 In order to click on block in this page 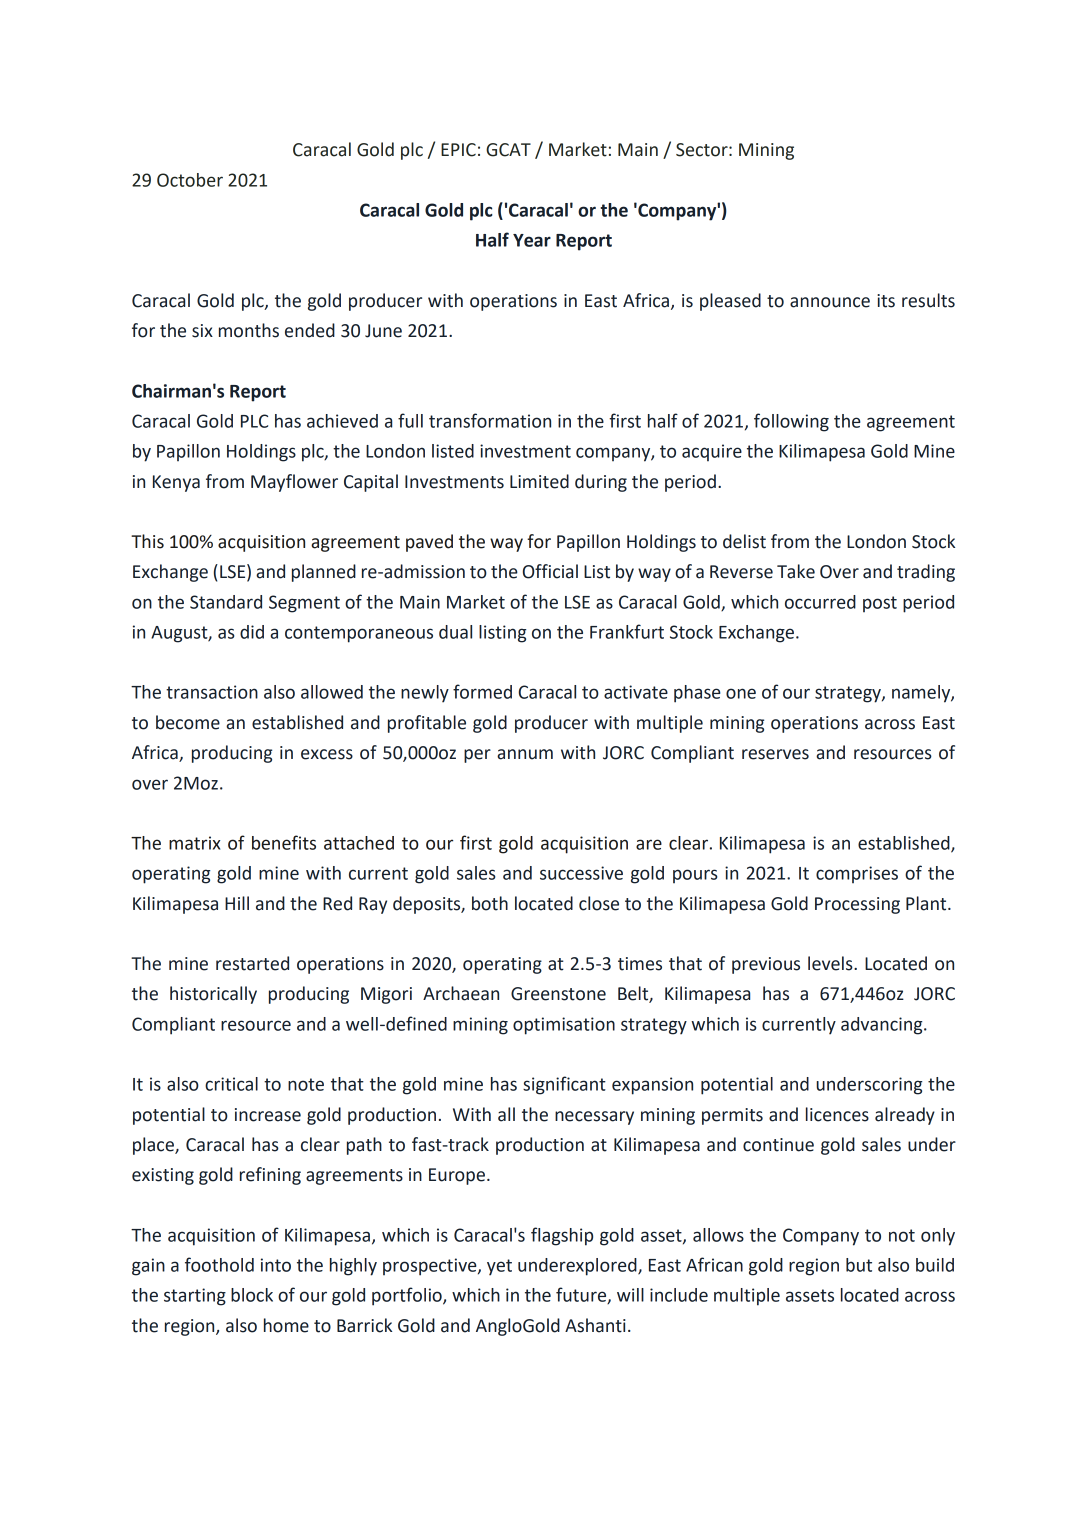, I will do `click(252, 1295)`.
